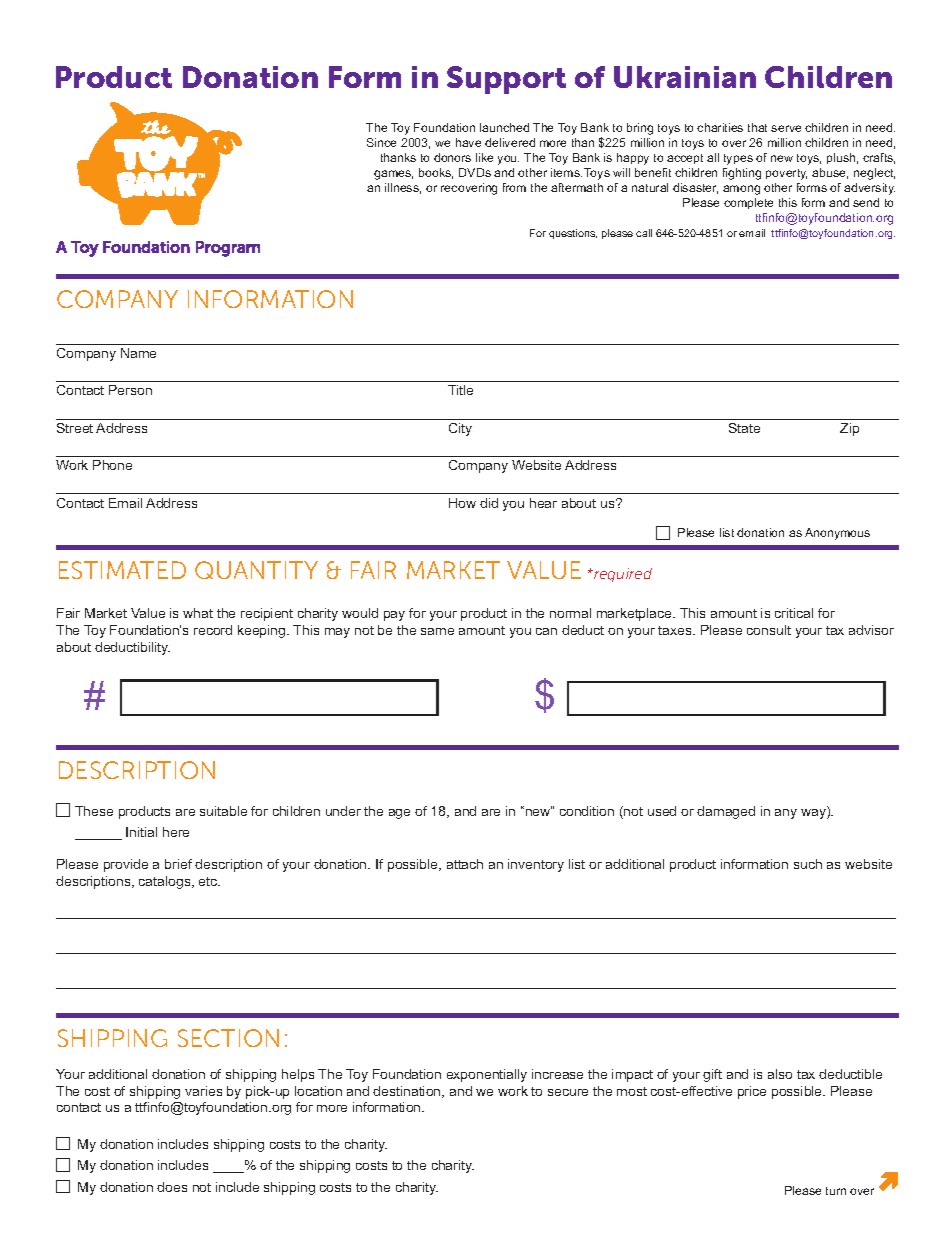  Describe the element at coordinates (504, 127) in the image. I see `launched` at that location.
